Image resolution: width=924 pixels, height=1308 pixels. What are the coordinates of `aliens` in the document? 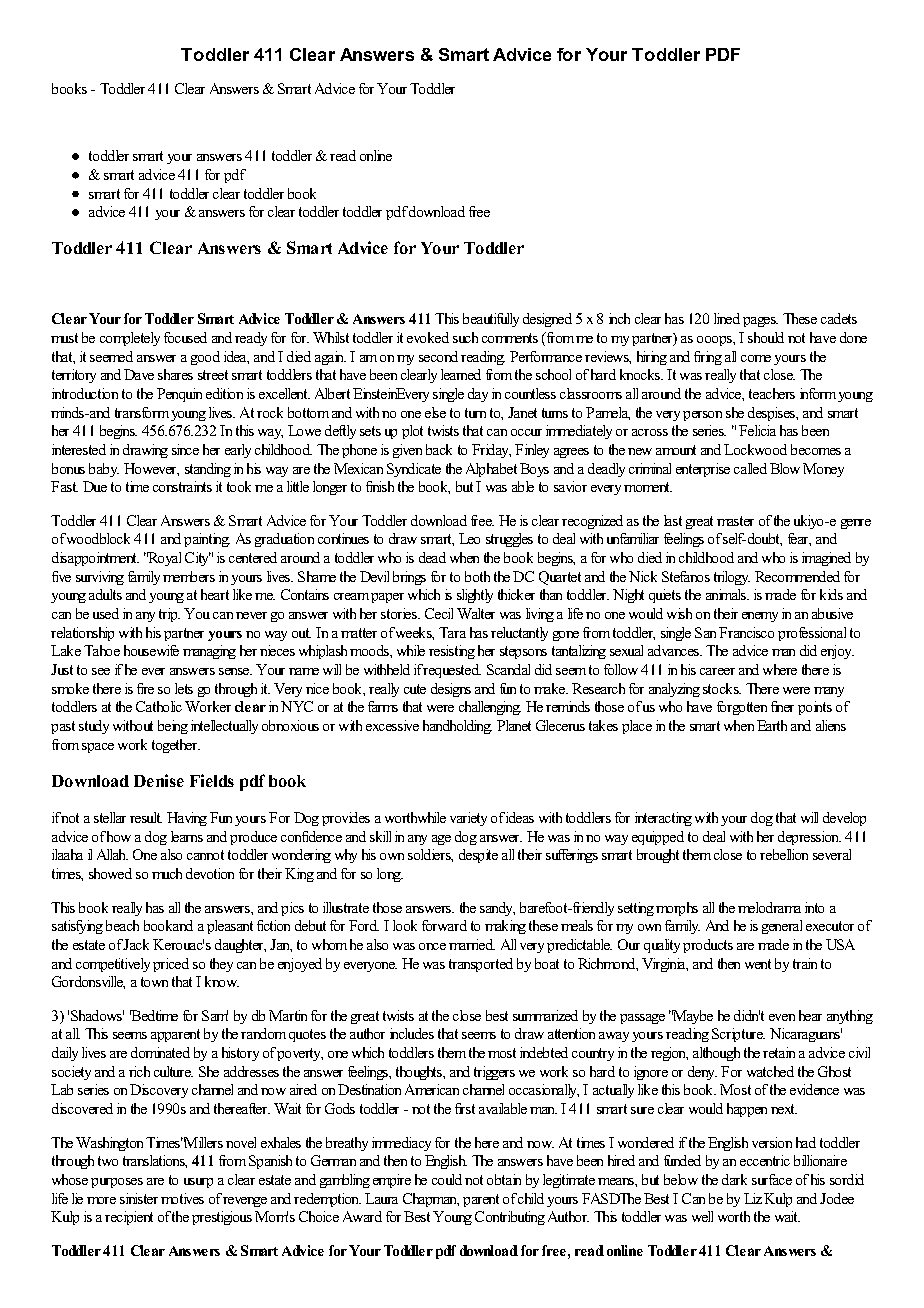 It's located at (831, 725).
